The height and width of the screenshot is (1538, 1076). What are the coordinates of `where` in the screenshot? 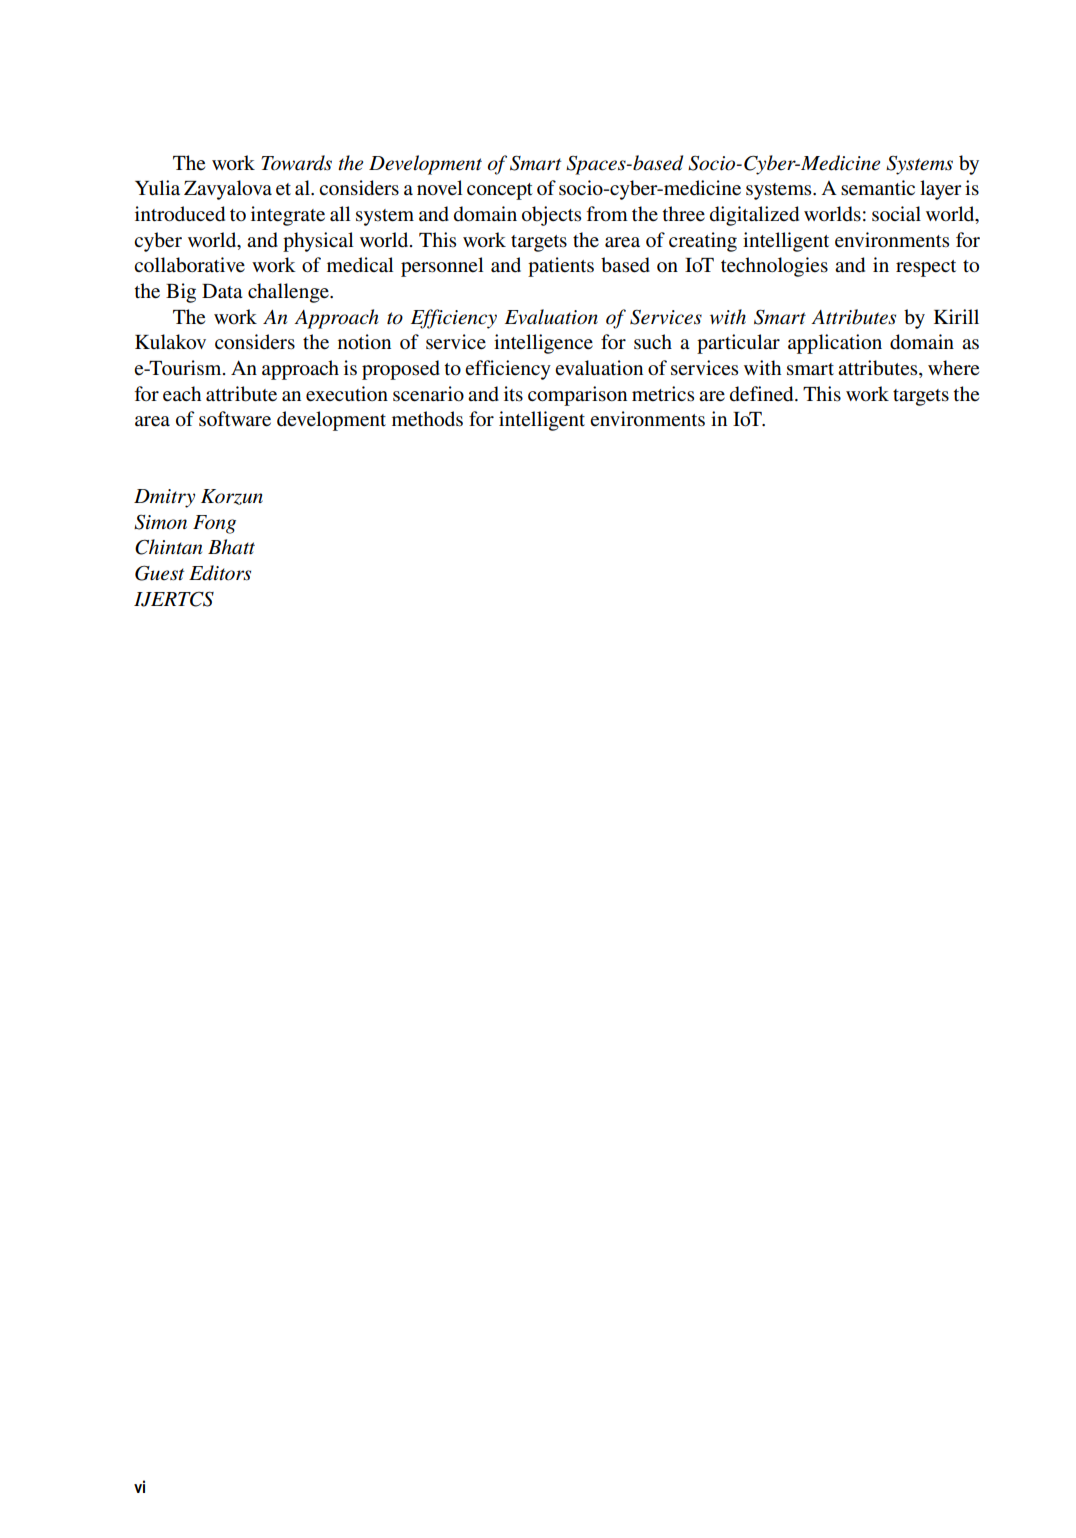 It's located at (953, 368).
